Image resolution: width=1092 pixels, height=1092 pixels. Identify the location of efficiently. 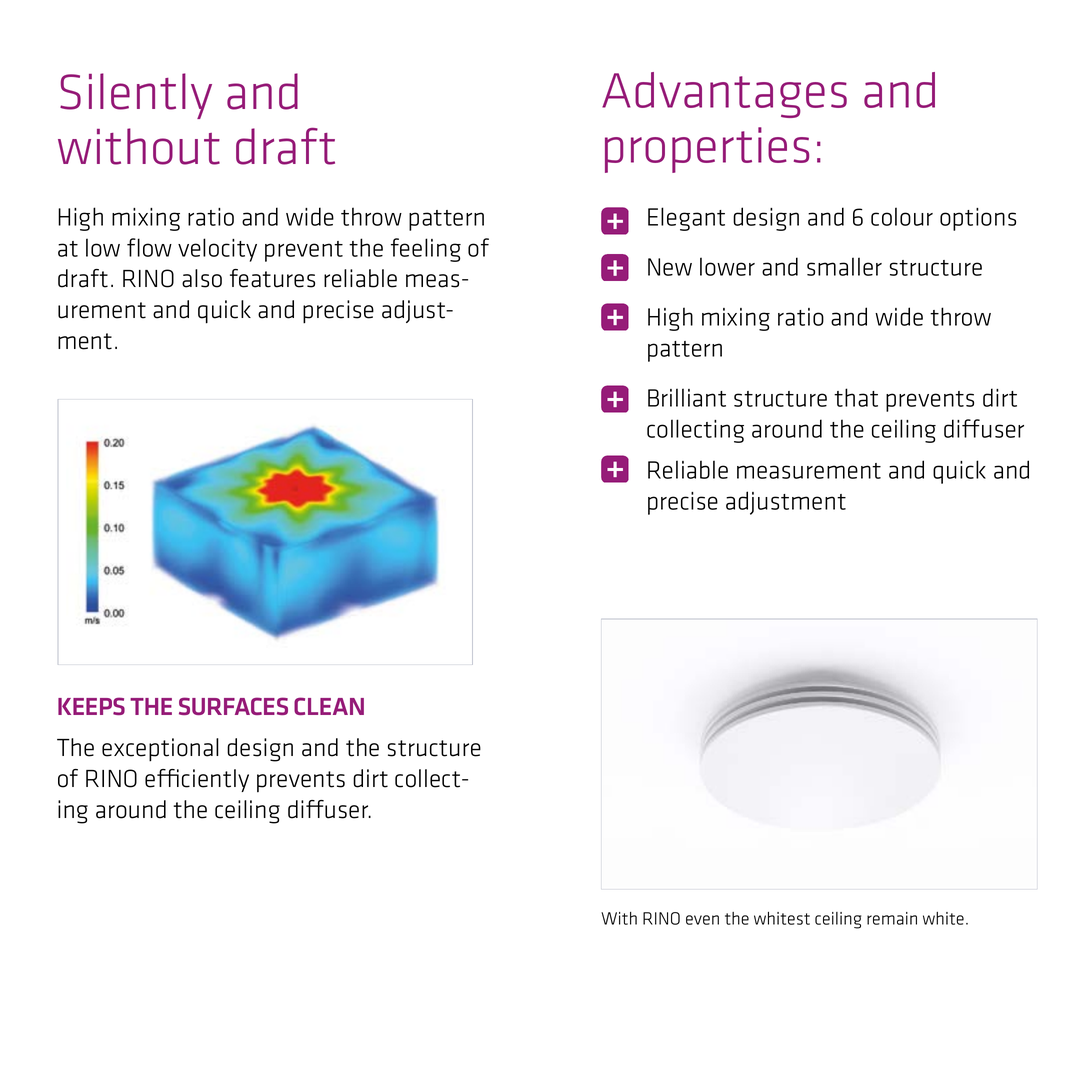
(197, 780).
